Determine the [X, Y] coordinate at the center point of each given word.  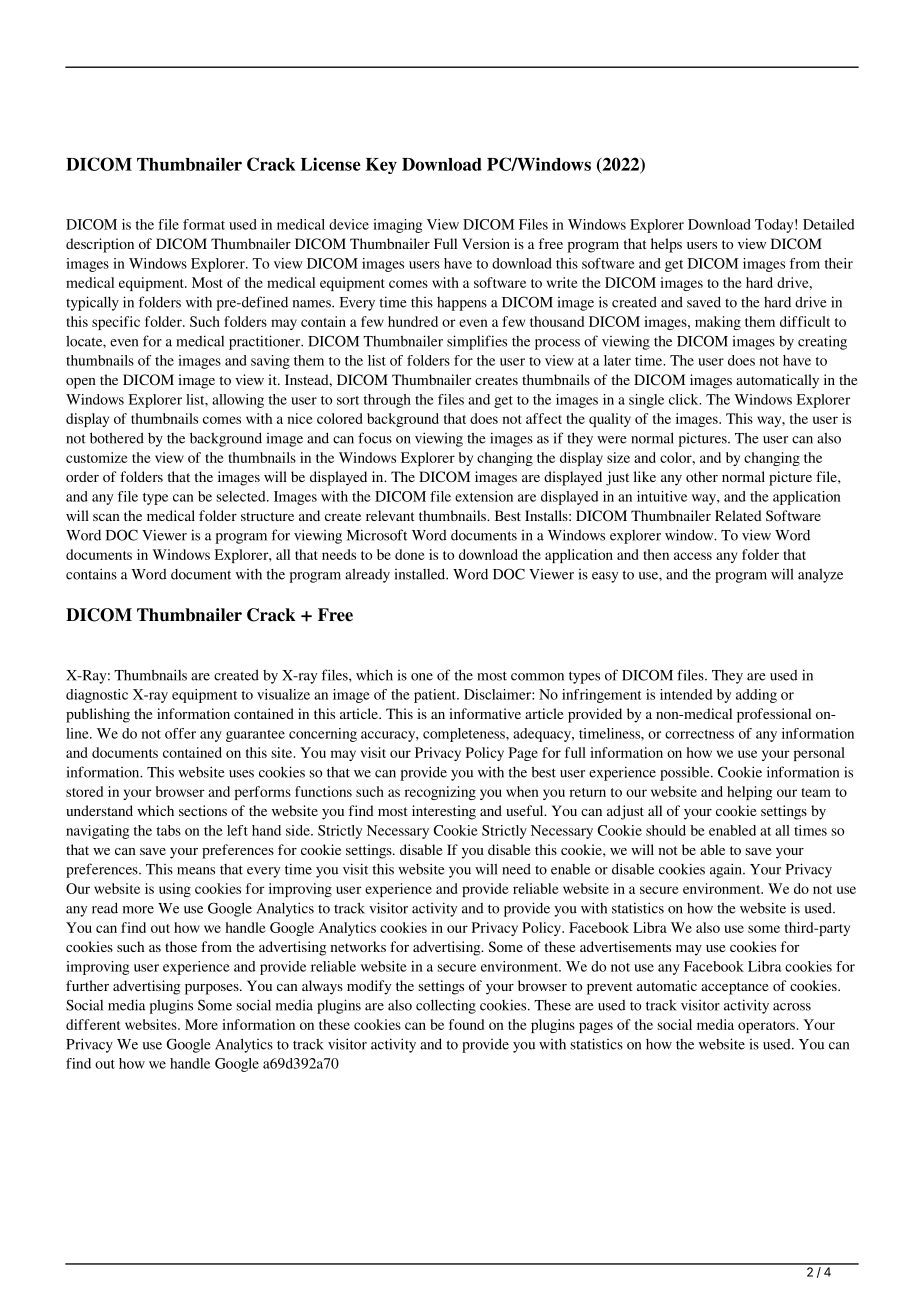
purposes [213, 989]
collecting [446, 1006]
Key [381, 166]
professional [774, 715]
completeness [465, 735]
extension [484, 496]
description [100, 245]
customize [97, 457]
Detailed [829, 224]
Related [738, 515]
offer [180, 733]
